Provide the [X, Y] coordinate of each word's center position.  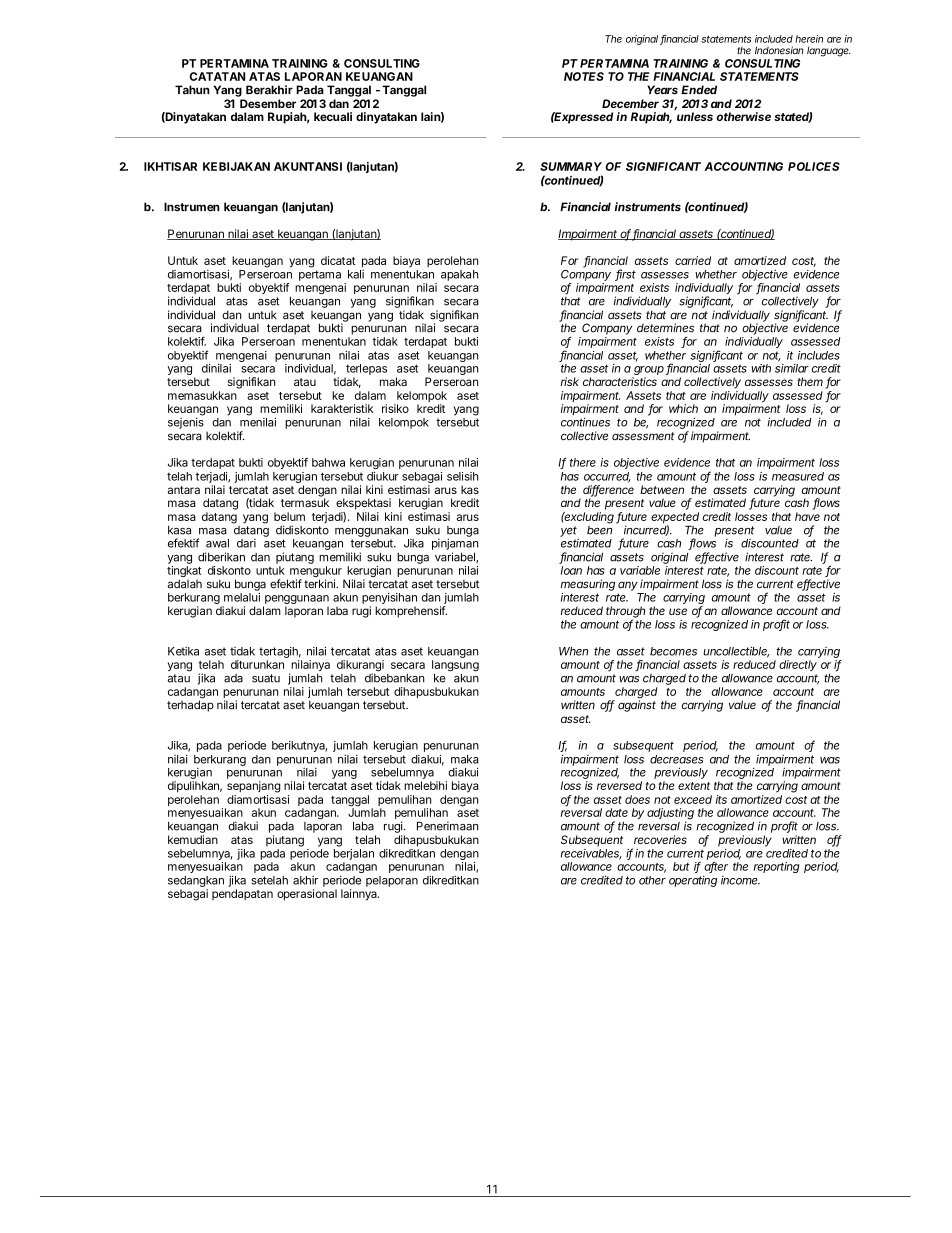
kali [356, 274]
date [616, 812]
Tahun [192, 89]
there [583, 462]
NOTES [584, 76]
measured [798, 476]
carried [693, 260]
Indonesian [779, 50]
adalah [185, 584]
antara [184, 490]
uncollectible [736, 652]
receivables [591, 854]
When [573, 651]
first [625, 275]
